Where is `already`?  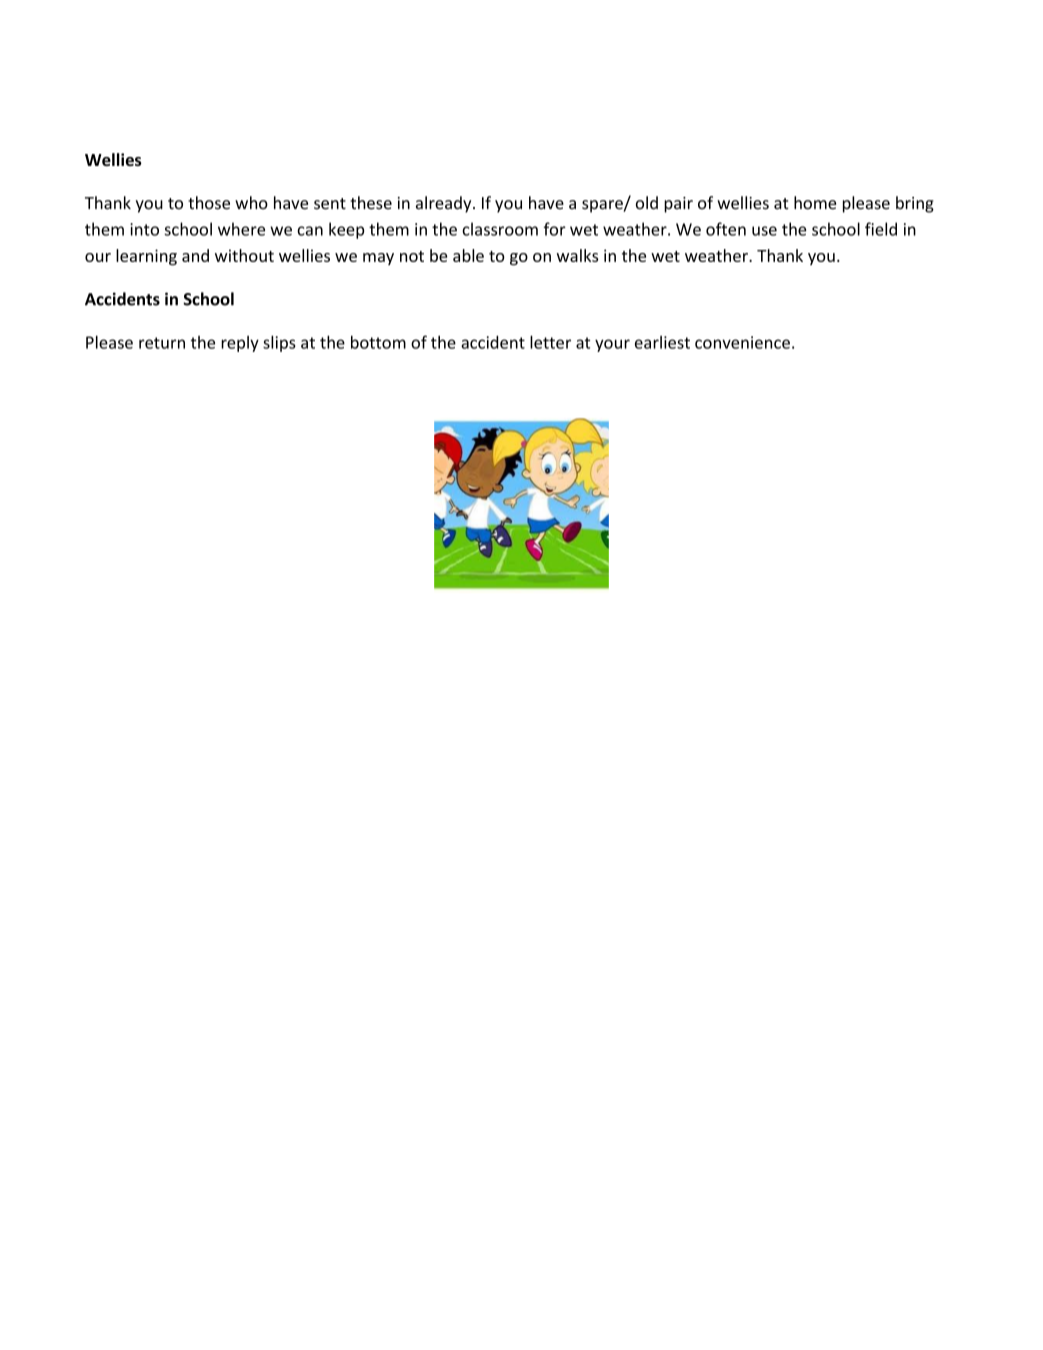 already is located at coordinates (445, 204).
